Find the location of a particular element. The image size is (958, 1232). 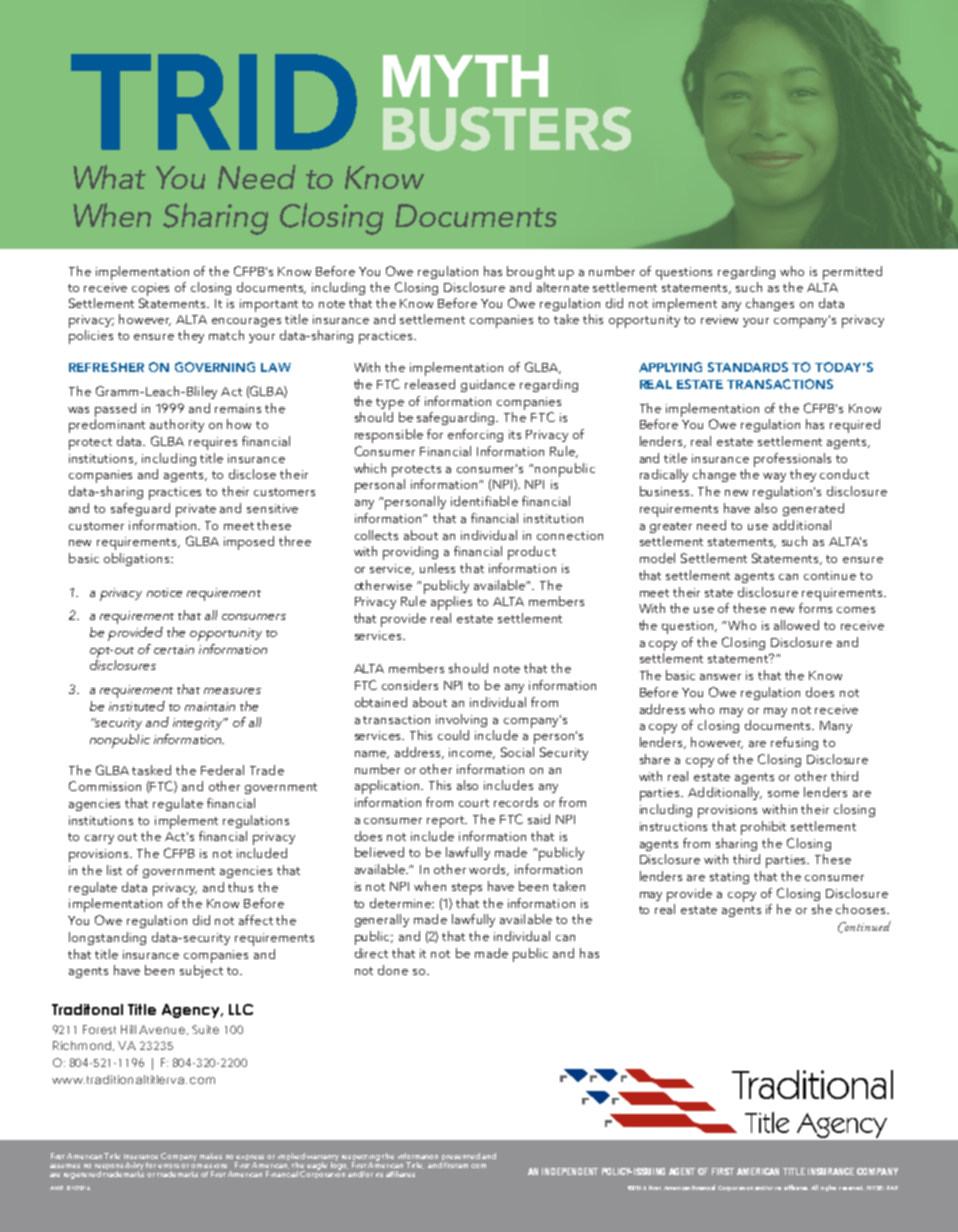

permitted is located at coordinates (852, 273).
